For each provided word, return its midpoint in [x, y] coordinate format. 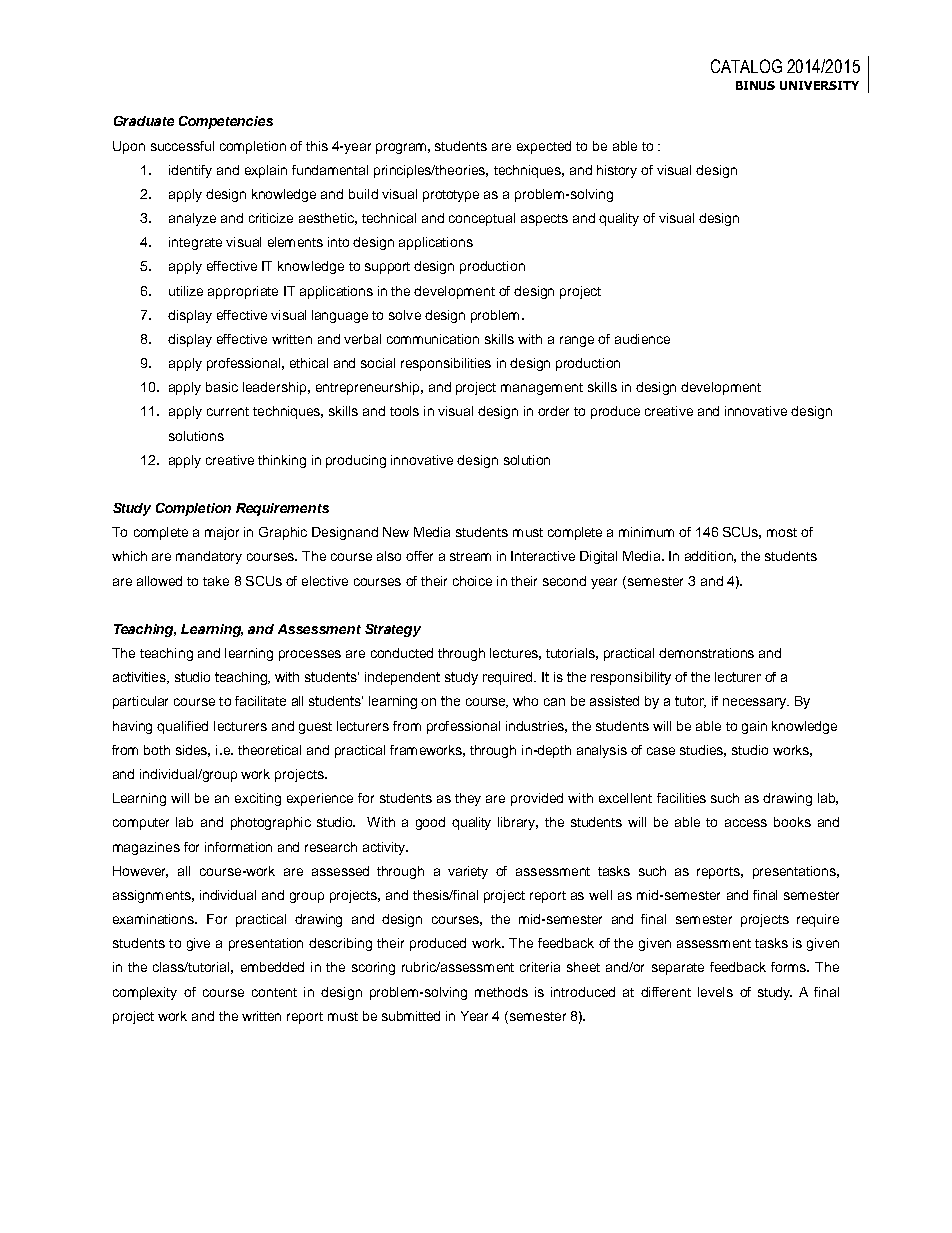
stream [470, 556]
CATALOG [746, 66]
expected [544, 147]
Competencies [226, 122]
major [222, 533]
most [782, 532]
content [274, 992]
